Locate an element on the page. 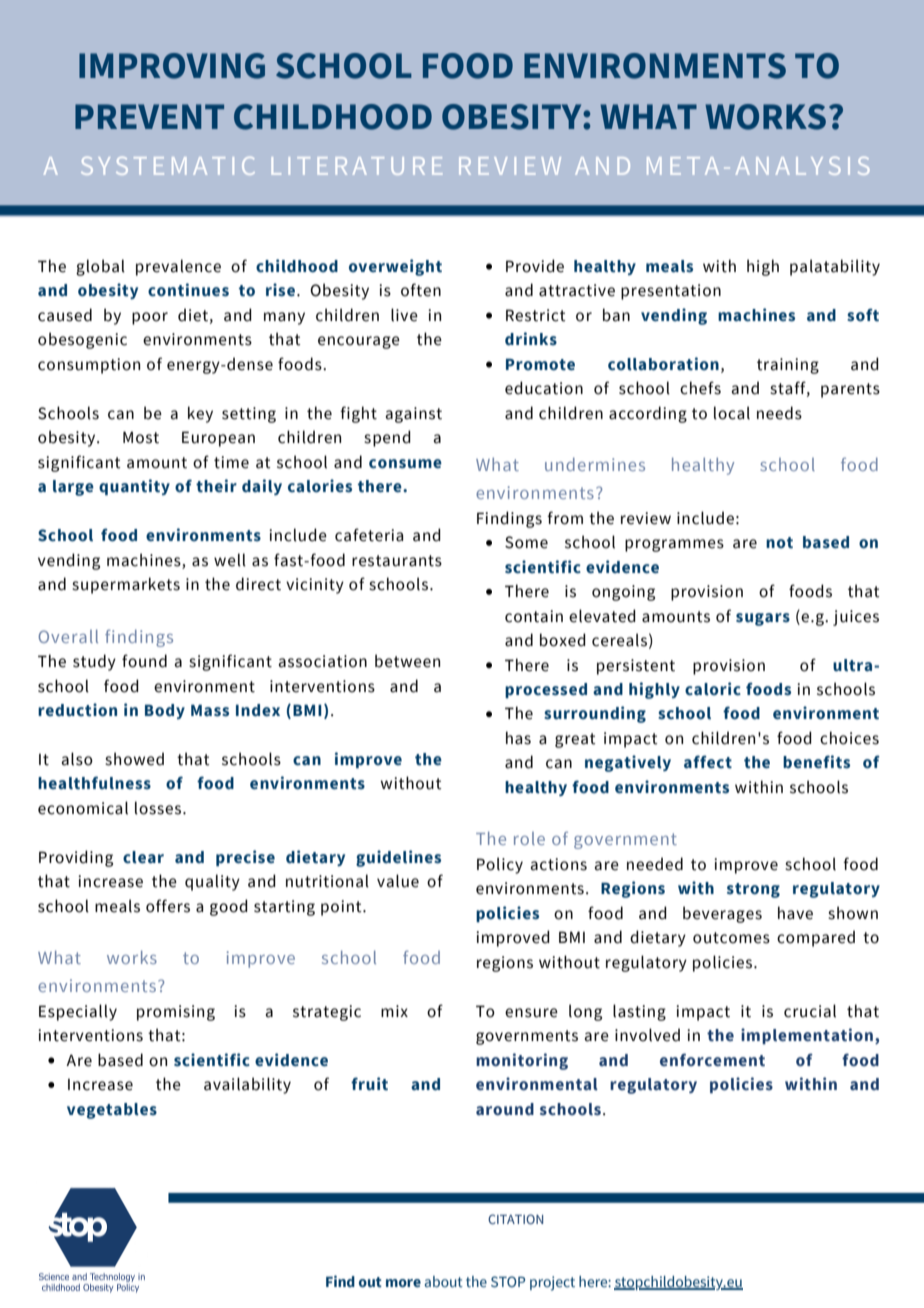 The image size is (924, 1308). palatability is located at coordinates (835, 267).
